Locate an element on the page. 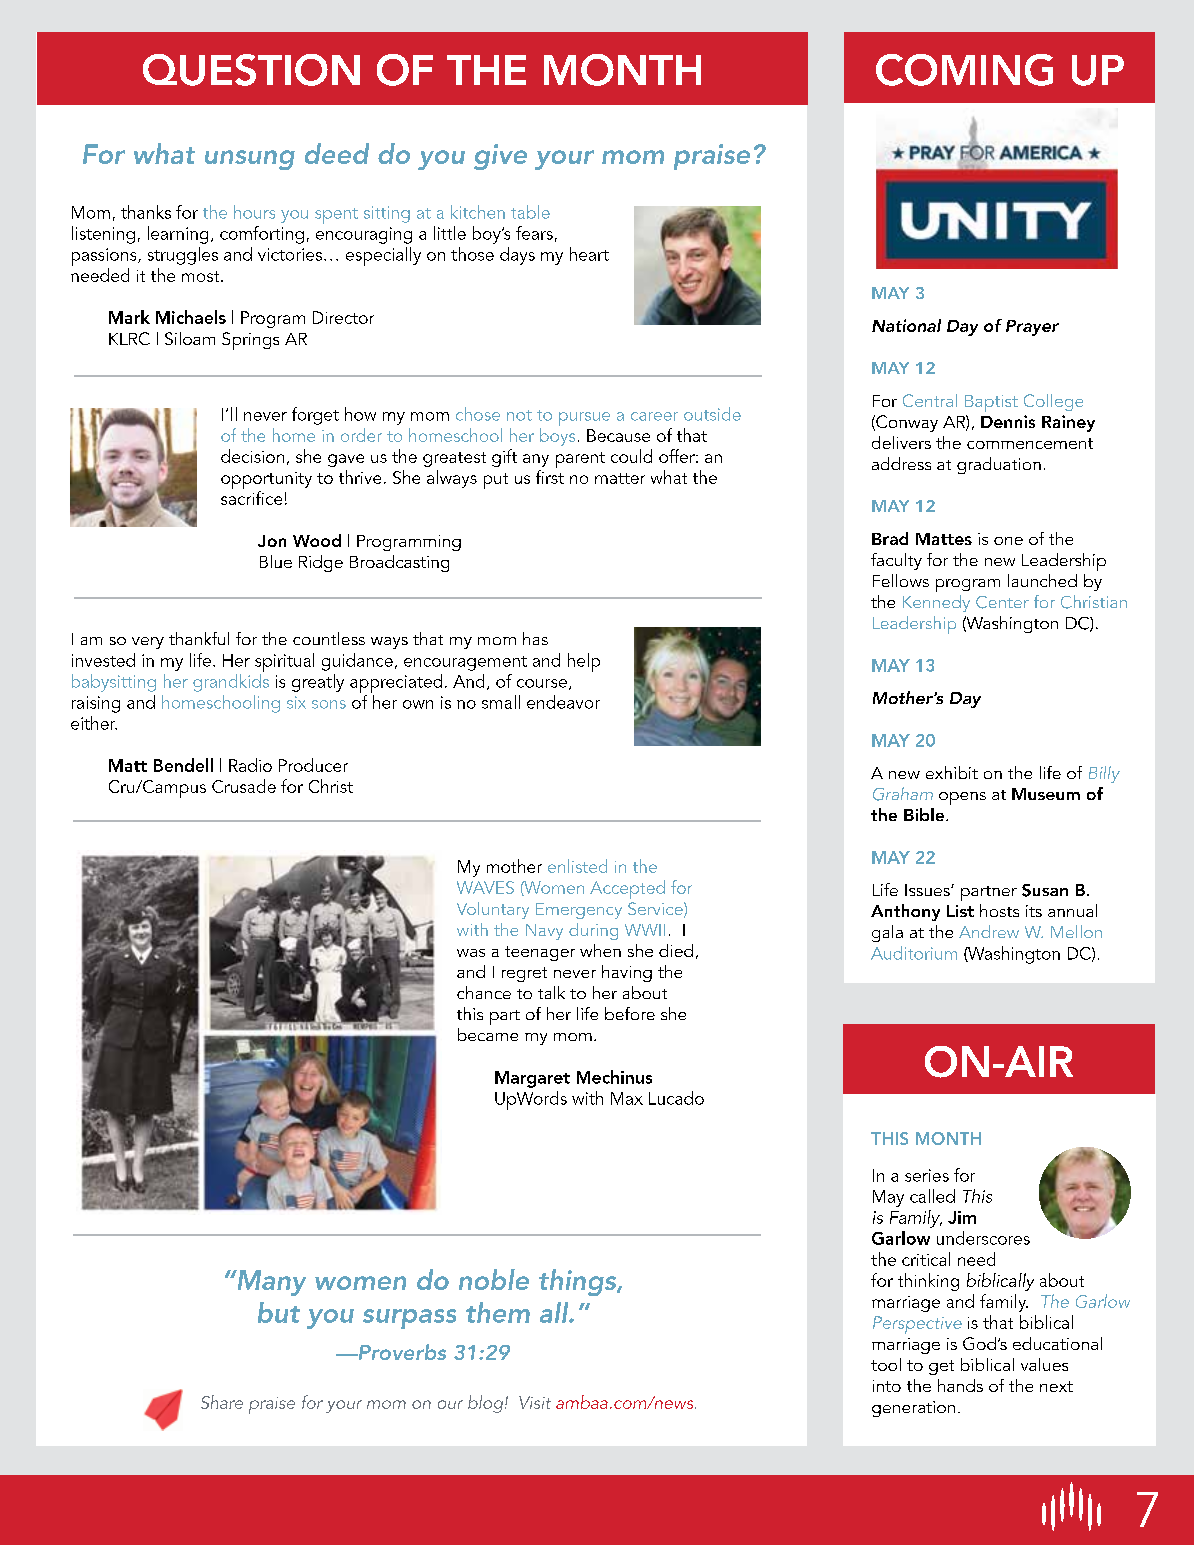 The width and height of the image is (1194, 1545). one is located at coordinates (1008, 541).
